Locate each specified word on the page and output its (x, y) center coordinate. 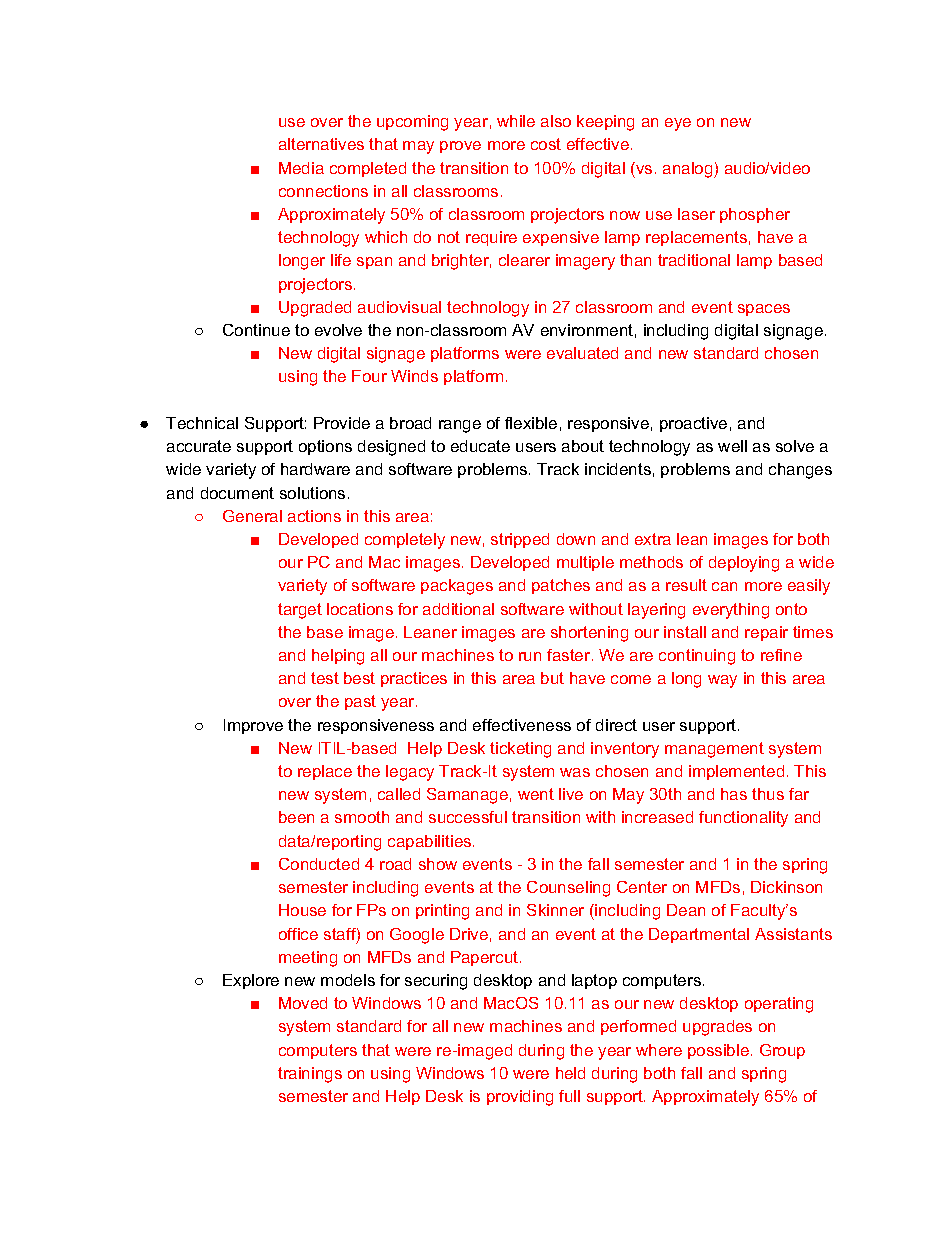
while (516, 121)
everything (731, 611)
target (300, 611)
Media (301, 168)
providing (520, 1098)
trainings (310, 1075)
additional (458, 609)
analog (689, 170)
